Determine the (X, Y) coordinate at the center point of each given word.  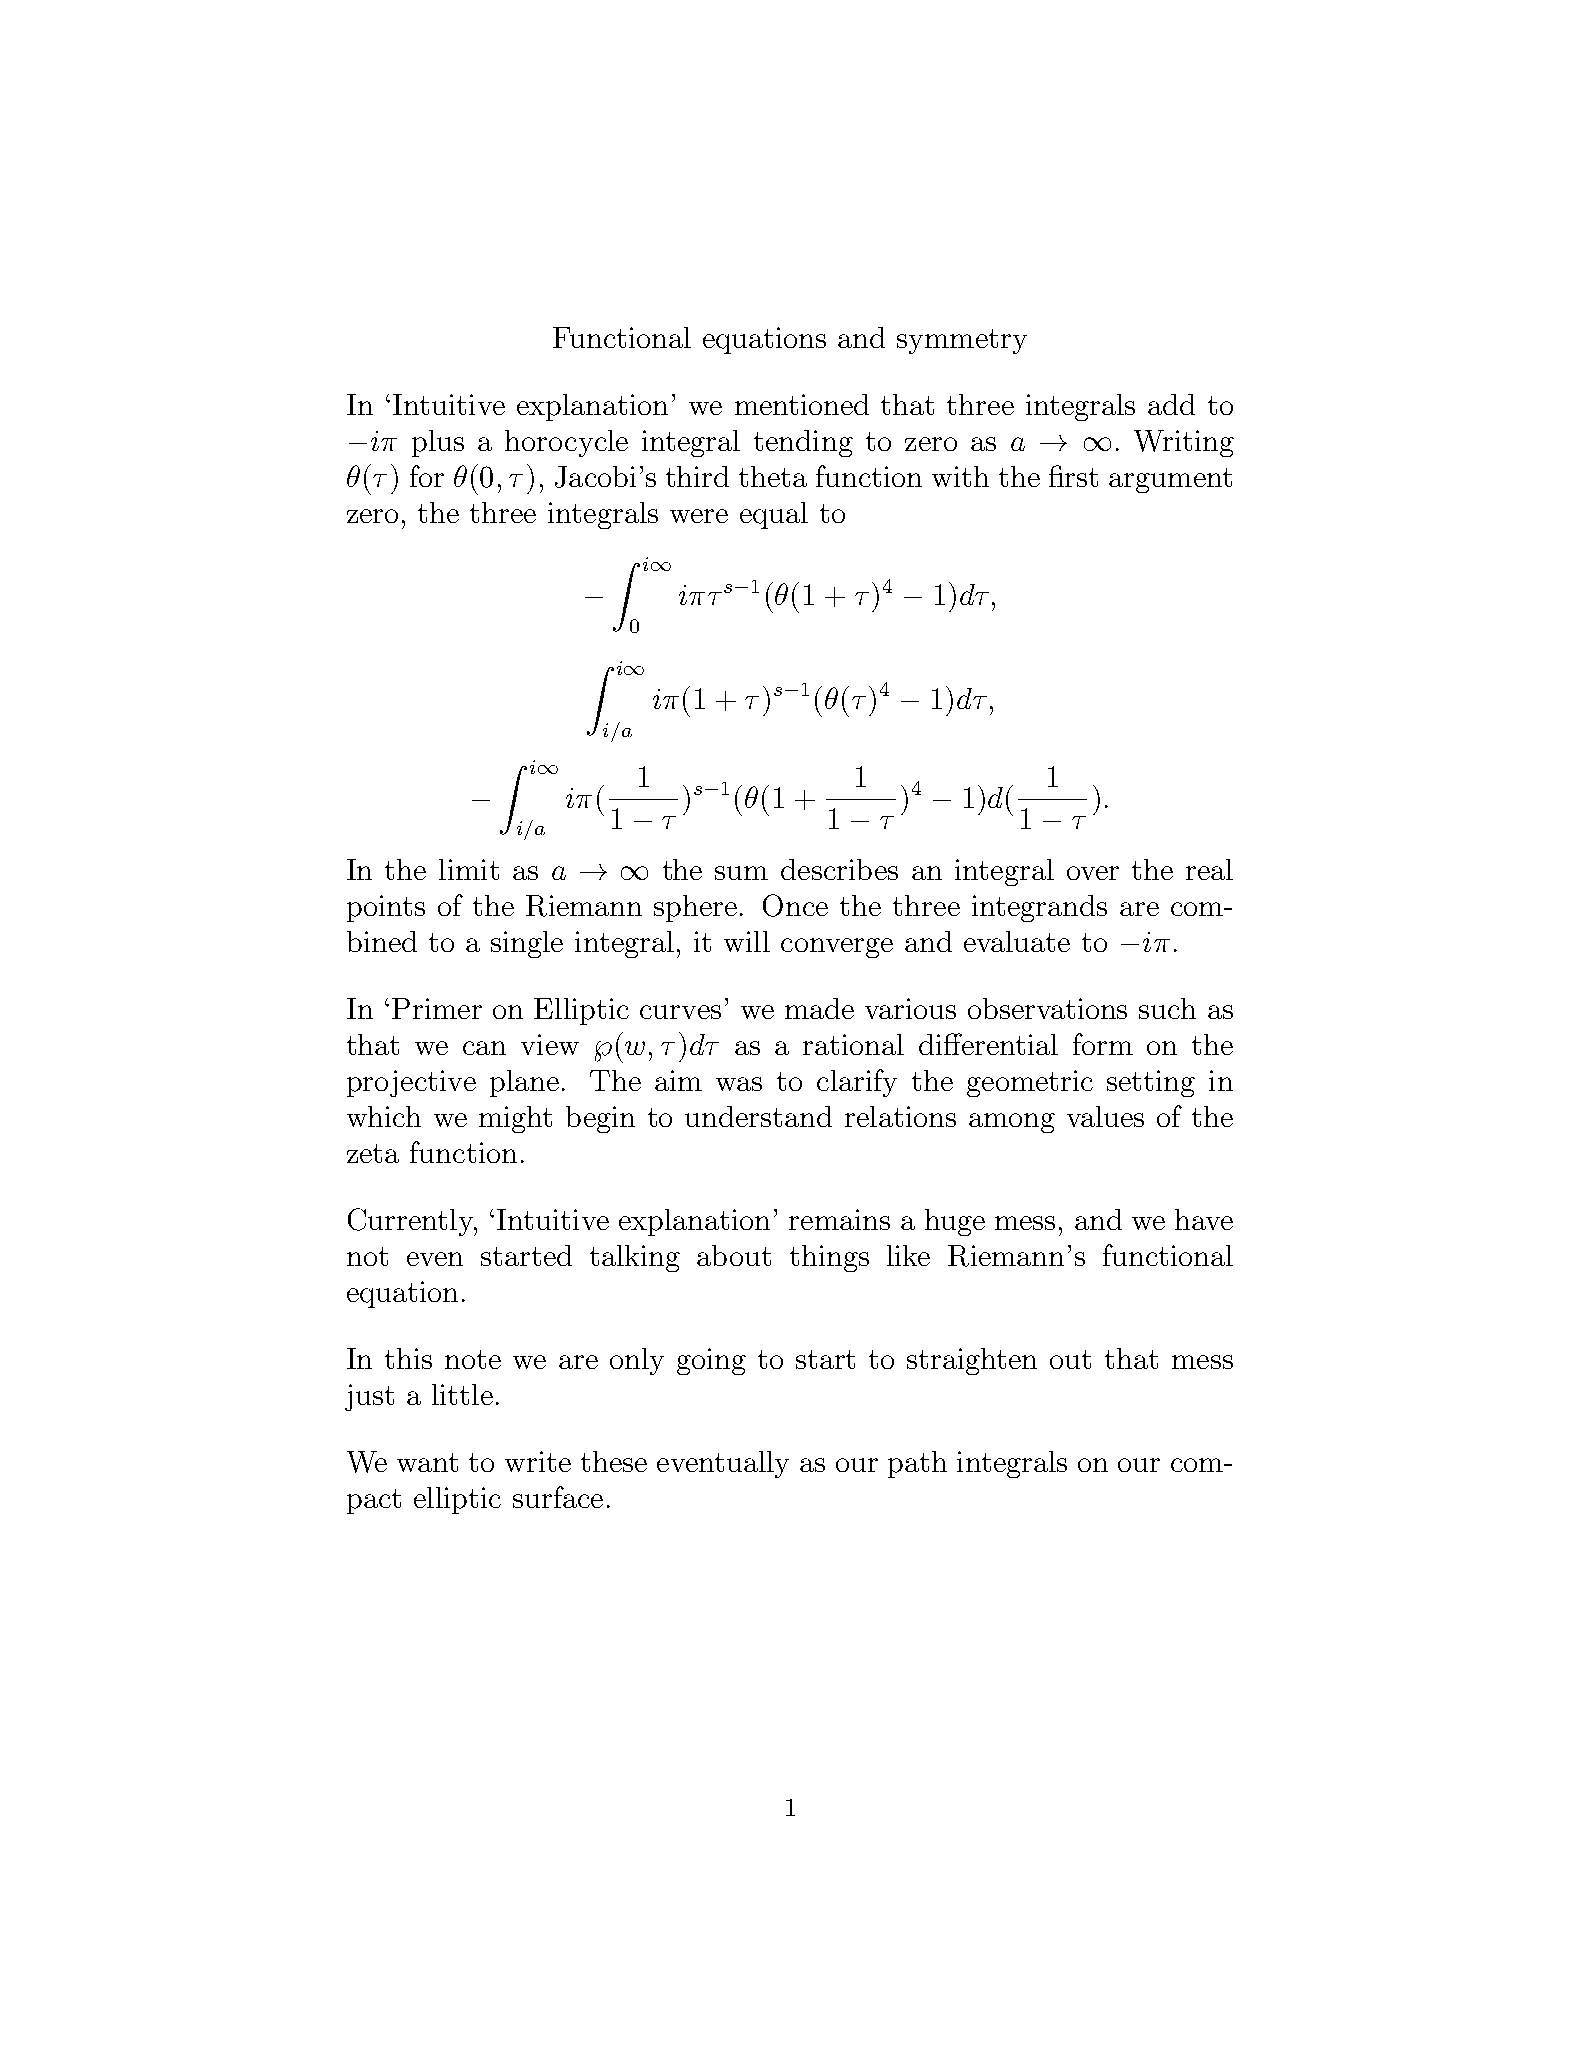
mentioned (802, 404)
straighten (972, 1361)
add (1171, 404)
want (427, 1462)
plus (438, 443)
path (917, 1464)
